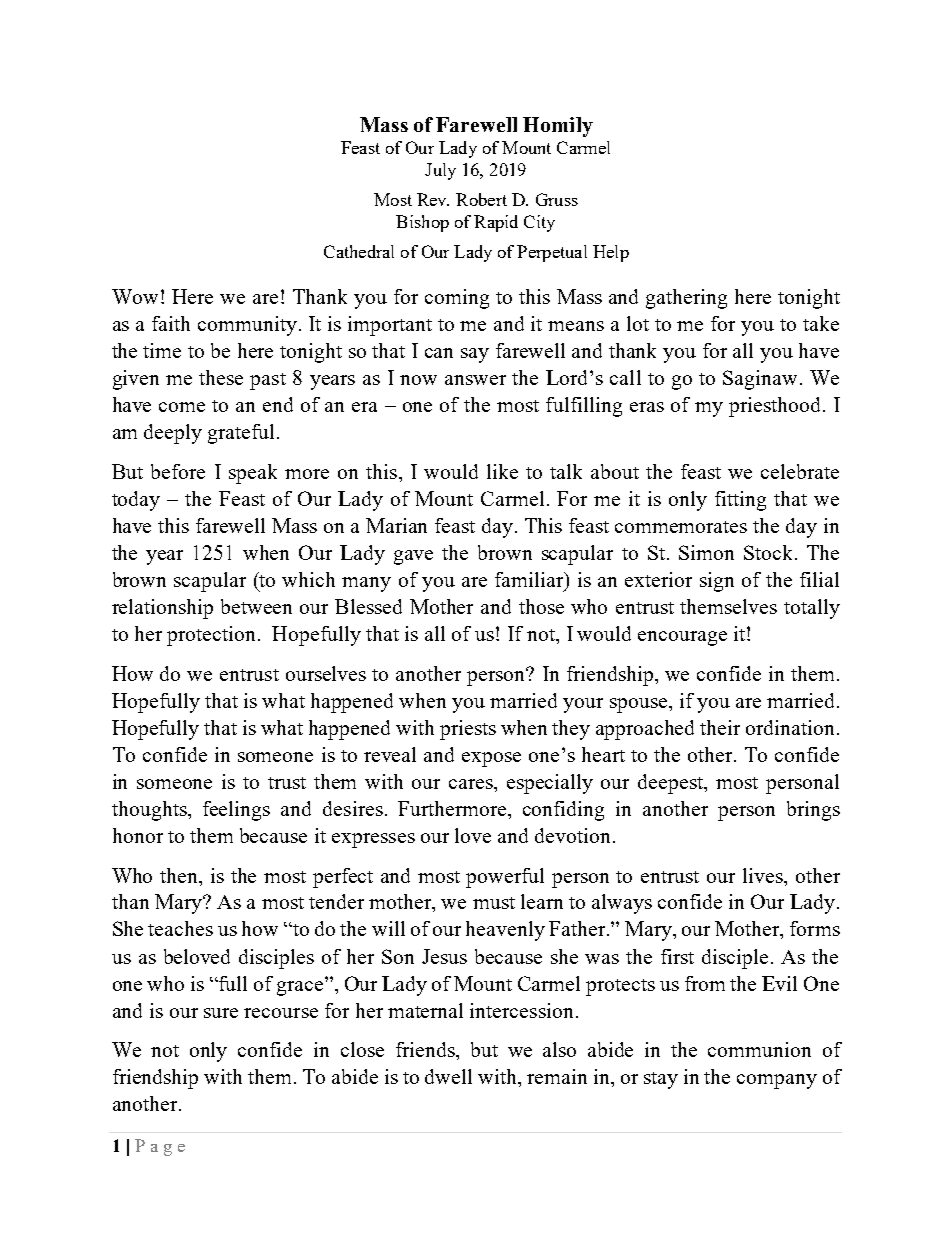 Image resolution: width=952 pixels, height=1233 pixels. What do you see at coordinates (440, 171) in the page?
I see `July` at bounding box center [440, 171].
